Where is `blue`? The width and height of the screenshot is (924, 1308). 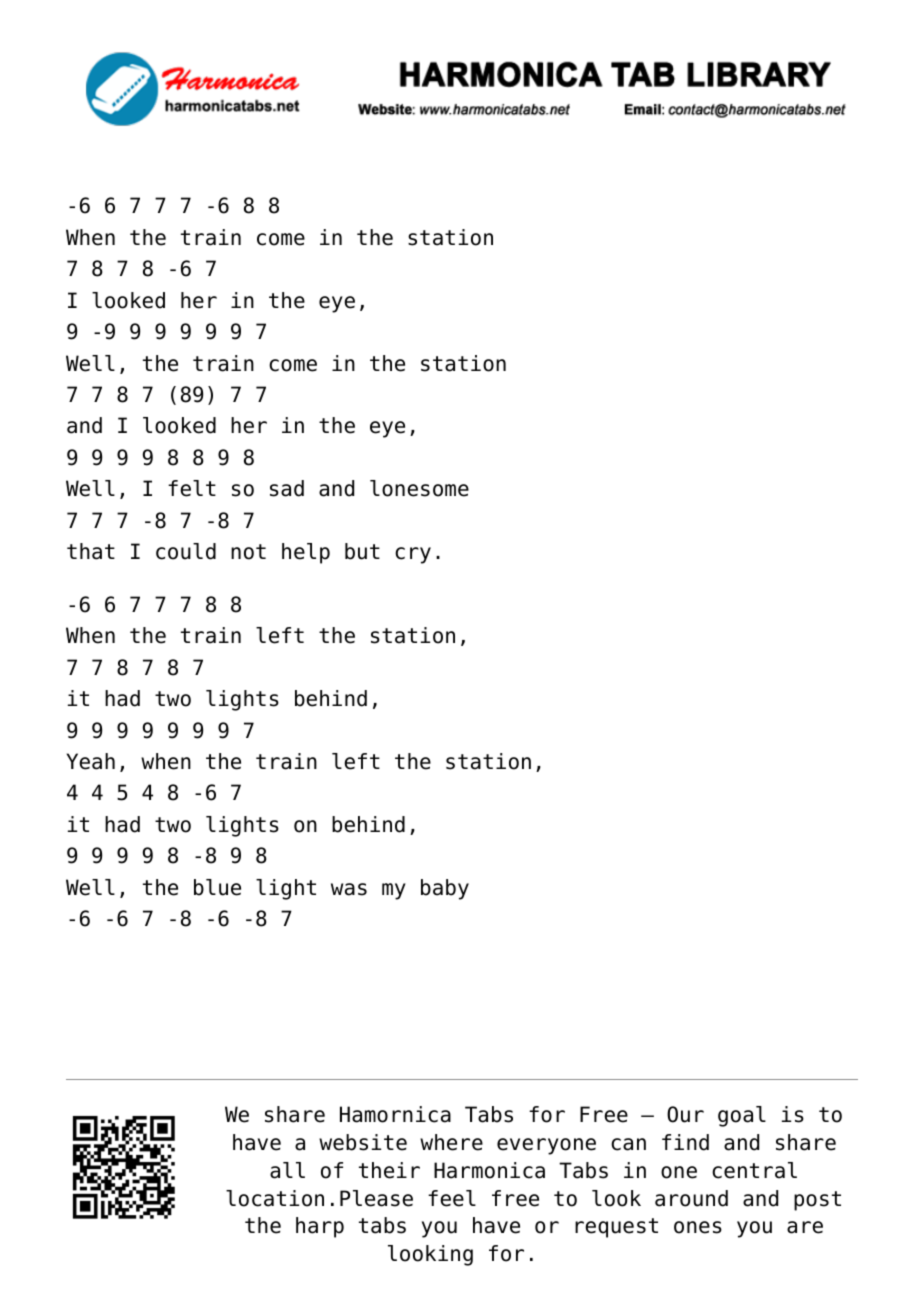 blue is located at coordinates (217, 887).
